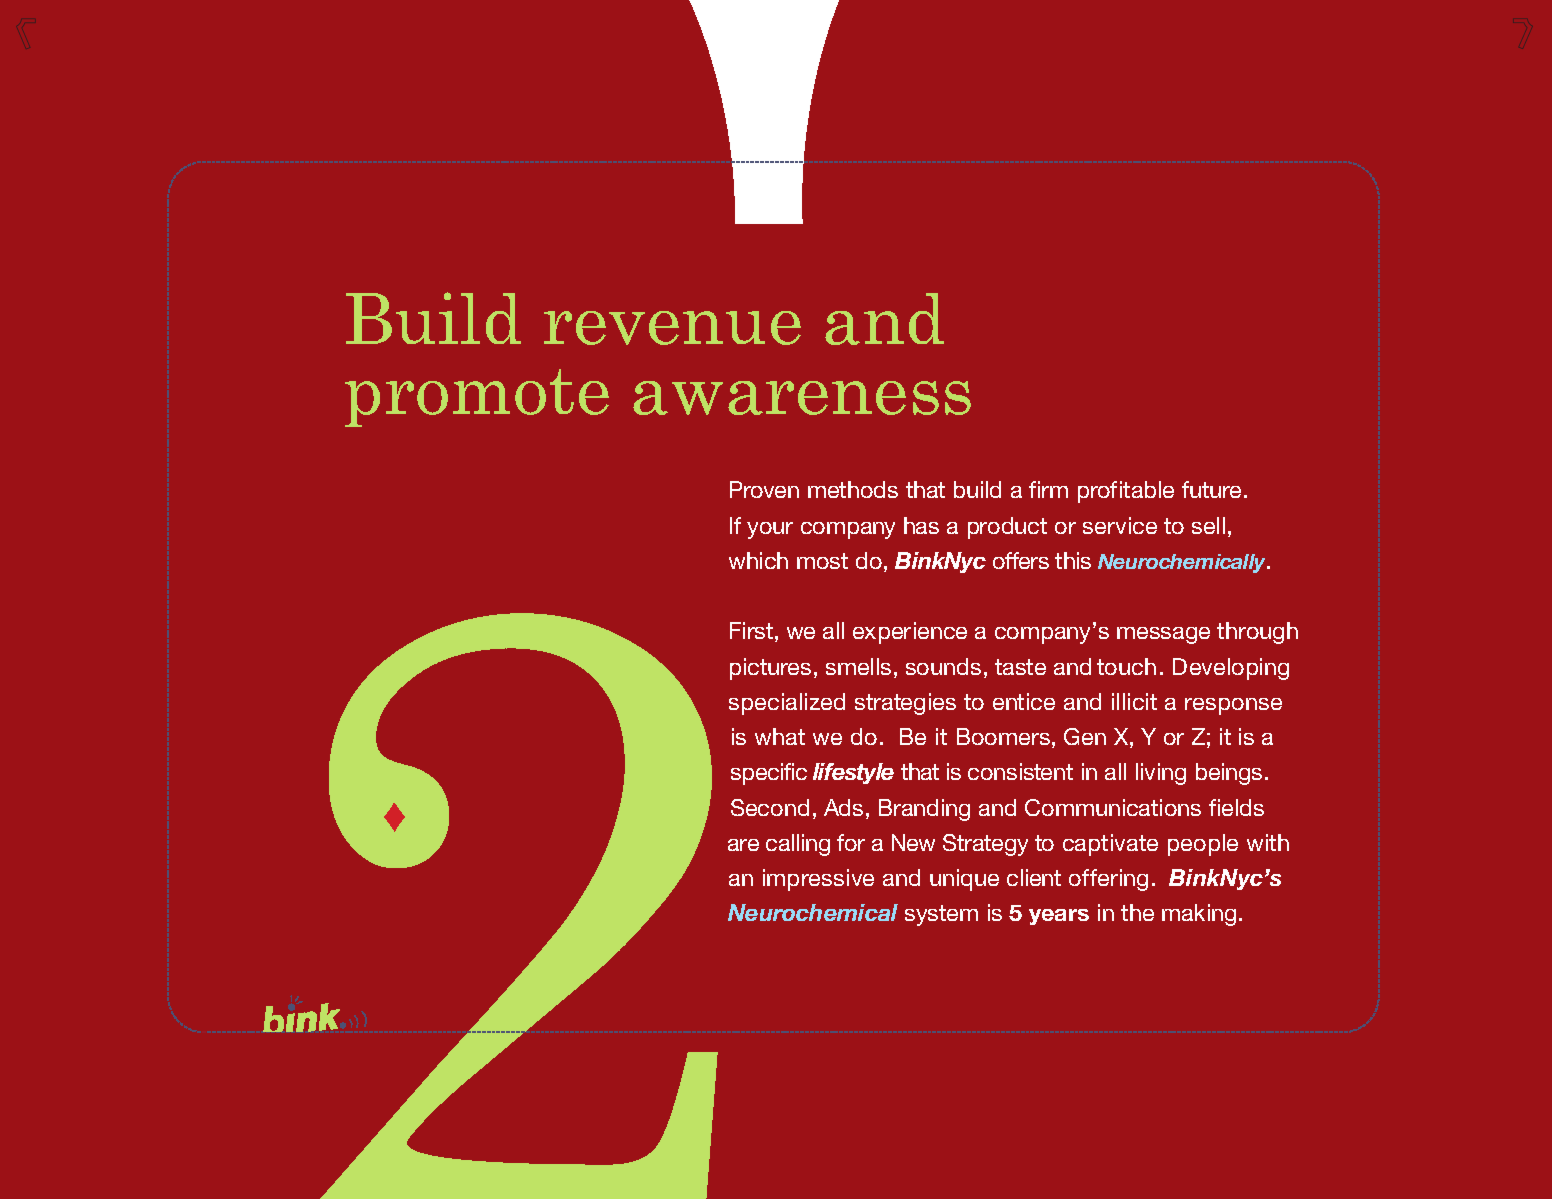 Image resolution: width=1552 pixels, height=1199 pixels. I want to click on message, so click(1163, 635).
